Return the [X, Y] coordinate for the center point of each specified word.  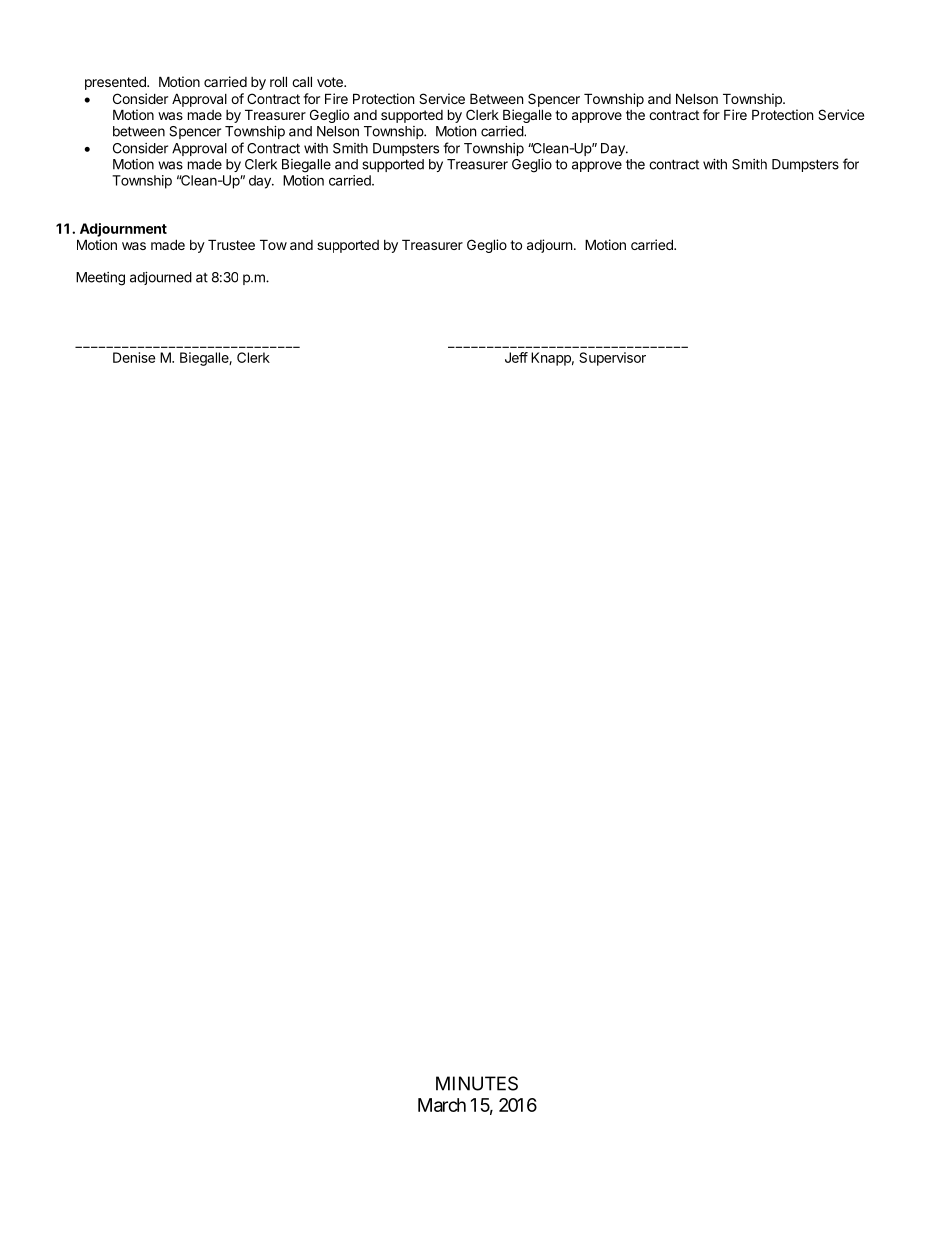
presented [116, 83]
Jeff [516, 357]
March [442, 1105]
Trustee [231, 244]
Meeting [100, 279]
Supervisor [612, 359]
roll [278, 81]
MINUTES [477, 1083]
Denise [134, 357]
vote [331, 82]
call [302, 81]
